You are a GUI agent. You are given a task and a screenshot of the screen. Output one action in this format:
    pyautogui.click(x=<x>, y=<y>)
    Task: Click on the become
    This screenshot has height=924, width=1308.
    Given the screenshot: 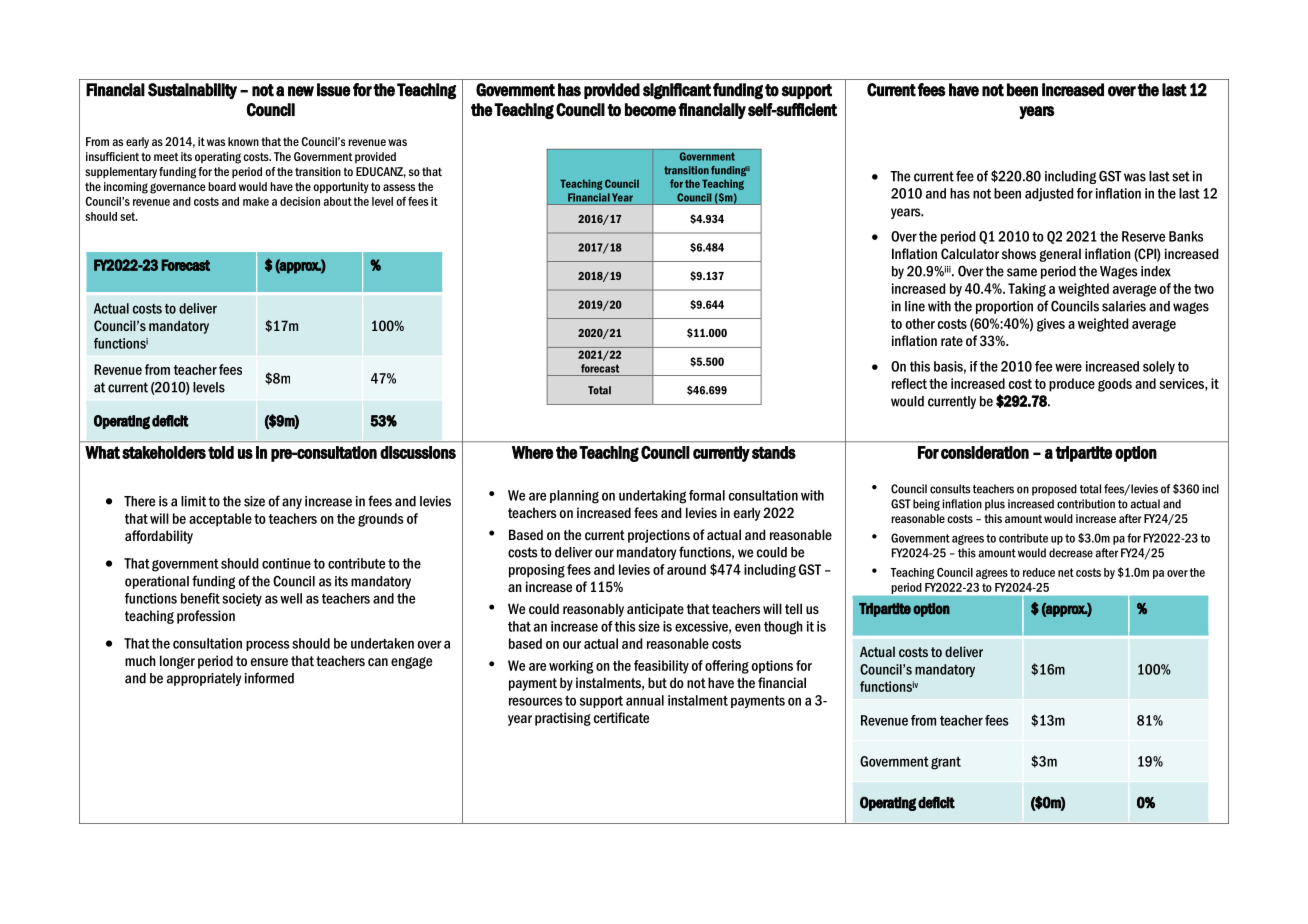 What is the action you would take?
    pyautogui.click(x=650, y=110)
